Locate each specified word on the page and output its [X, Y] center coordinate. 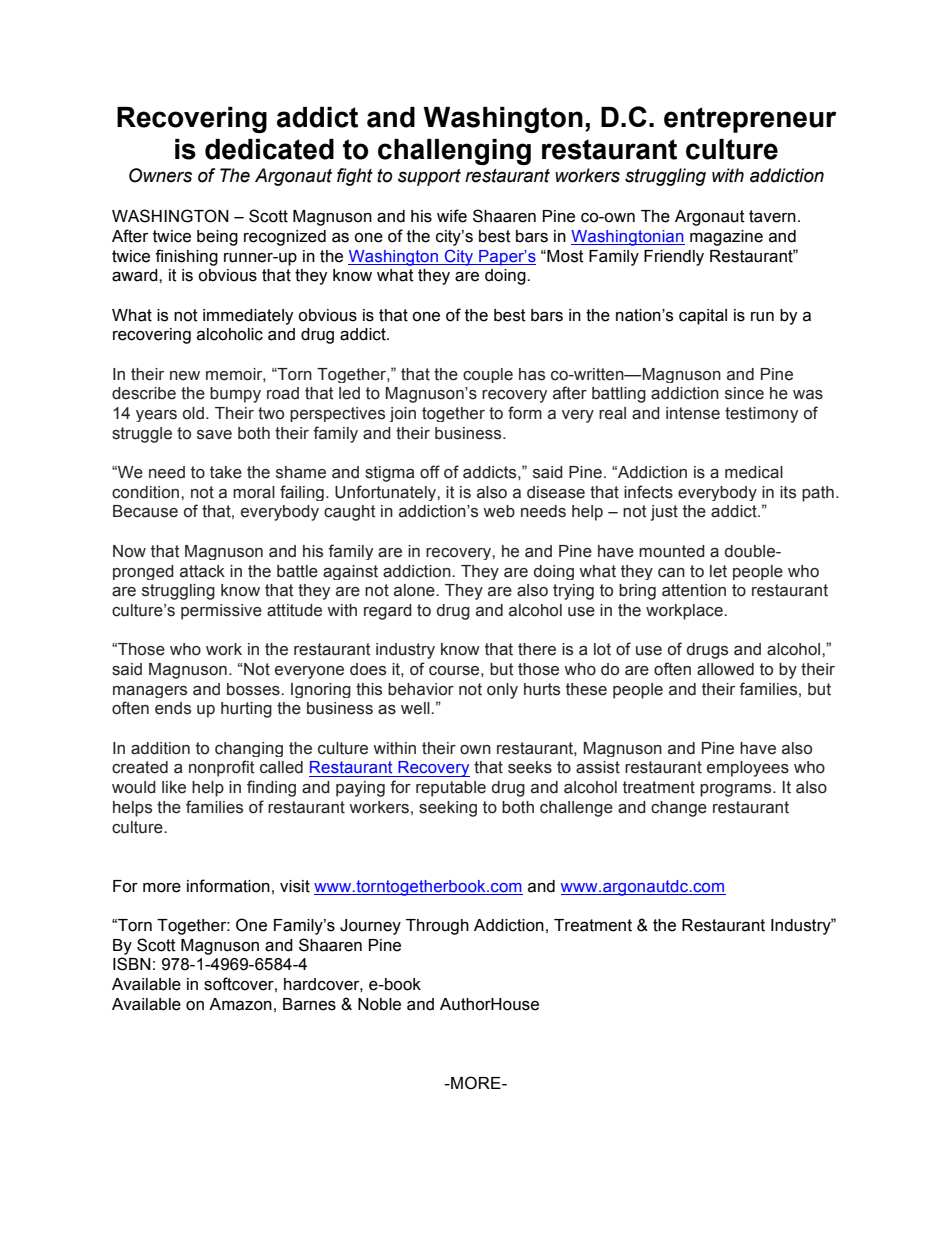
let [718, 571]
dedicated [269, 149]
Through [437, 927]
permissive [221, 612]
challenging [454, 152]
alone [415, 590]
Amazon [240, 1004]
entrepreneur [750, 120]
